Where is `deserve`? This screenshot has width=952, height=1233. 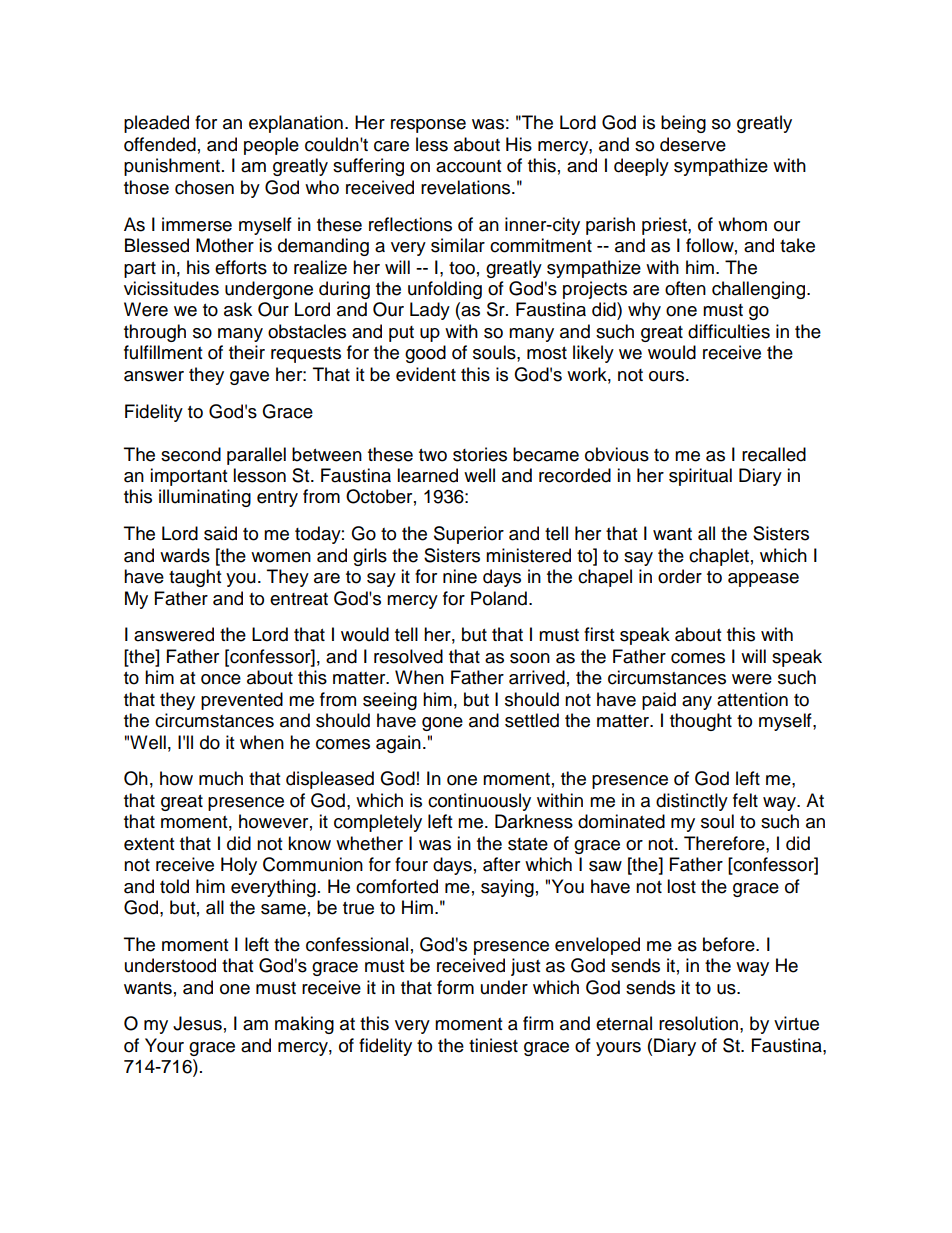 deserve is located at coordinates (693, 144).
